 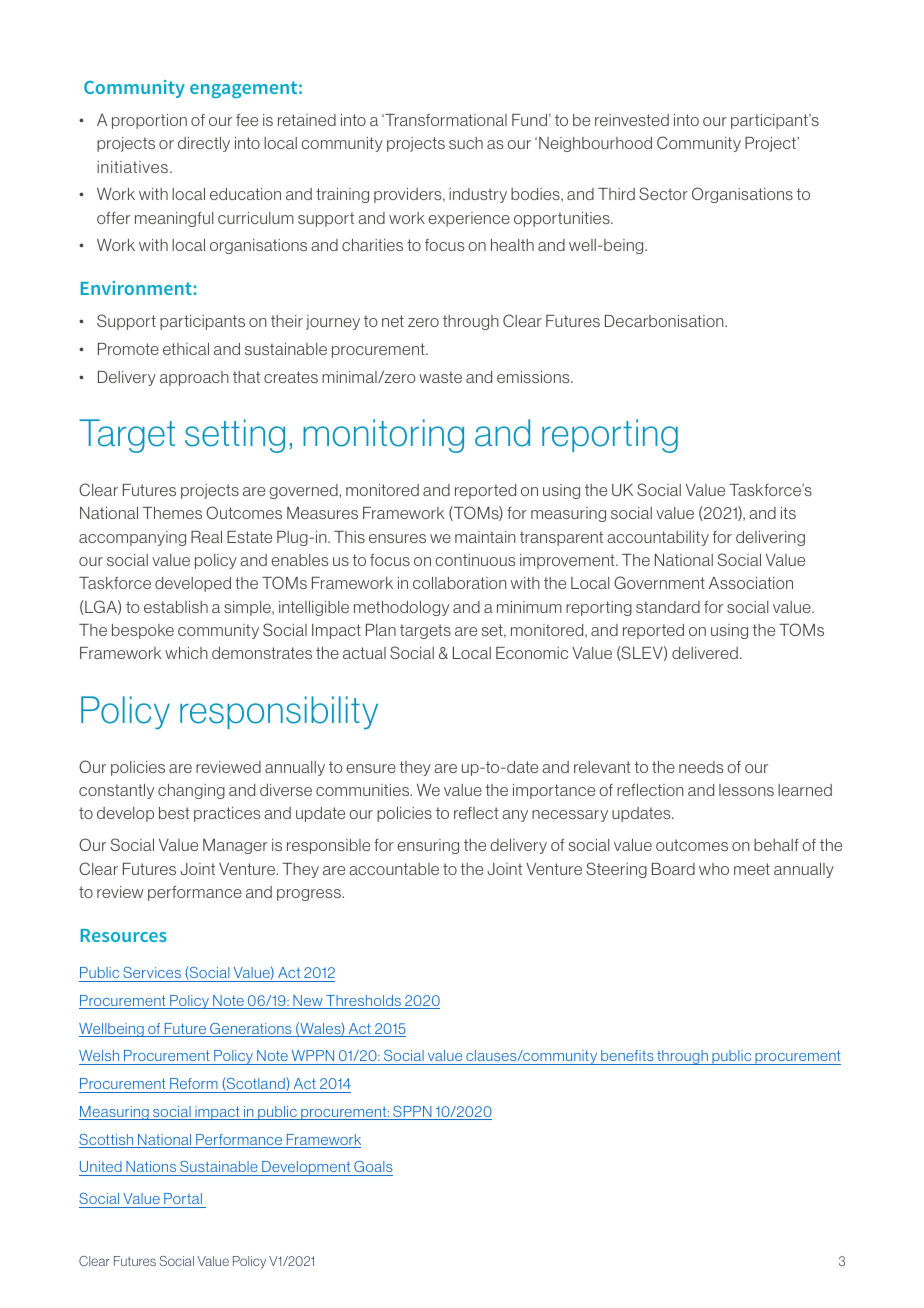 I want to click on such, so click(x=466, y=143).
